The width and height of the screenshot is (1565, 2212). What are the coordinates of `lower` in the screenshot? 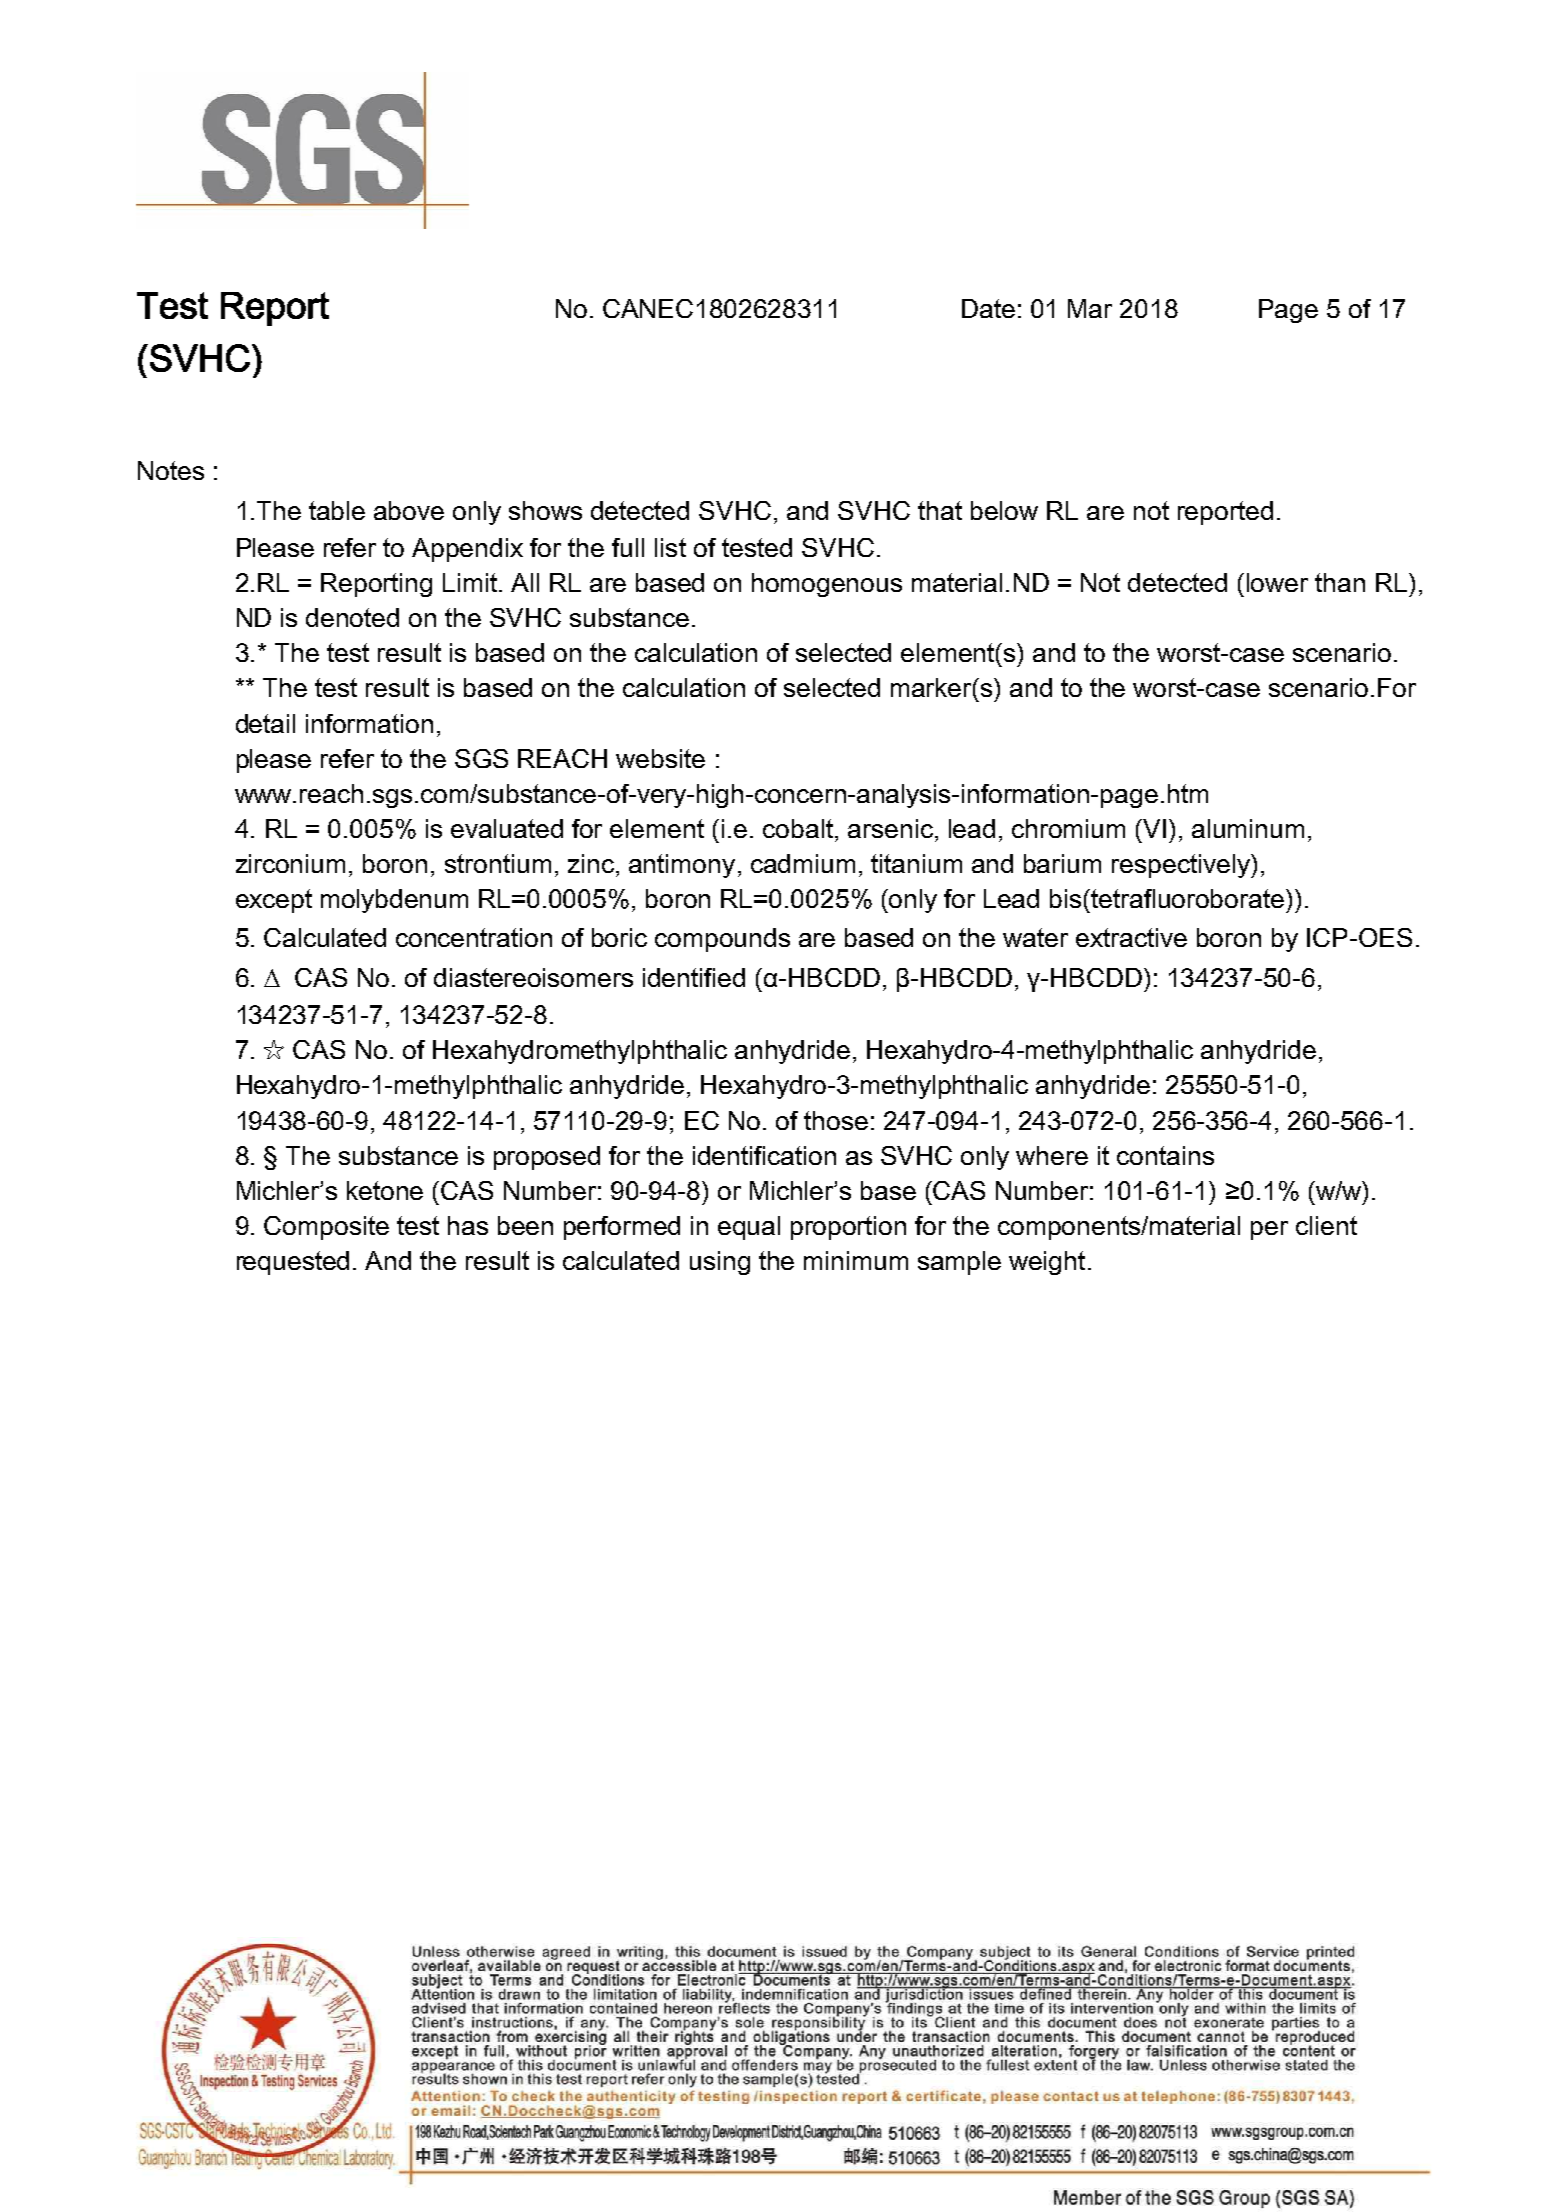 It's located at (1277, 582).
